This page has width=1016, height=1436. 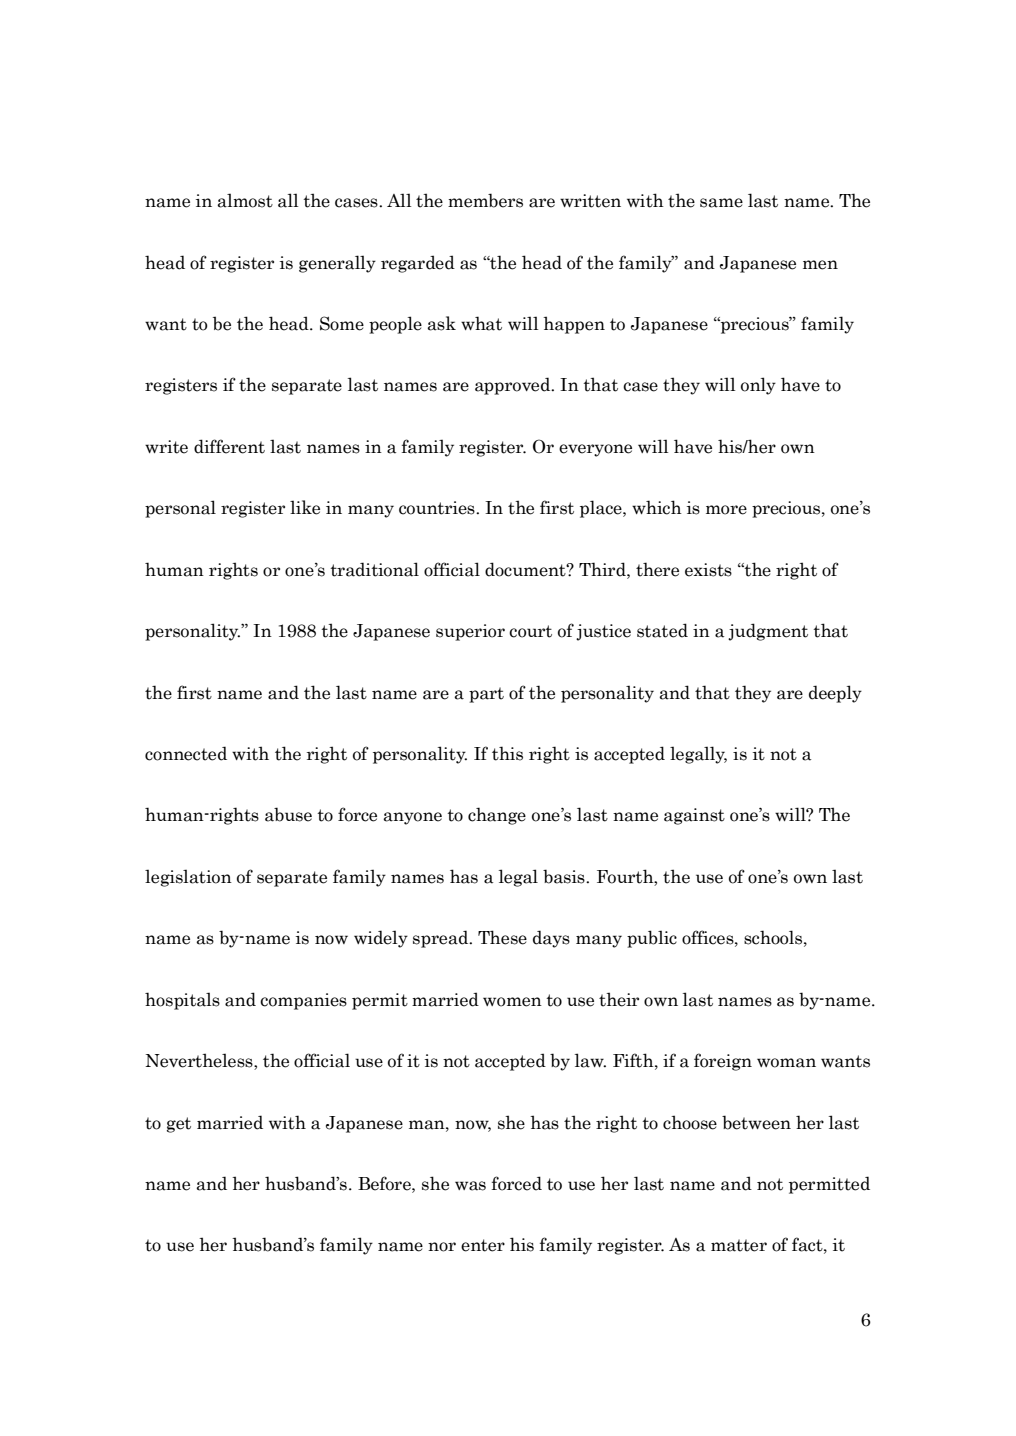 I want to click on matter, so click(x=739, y=1245).
